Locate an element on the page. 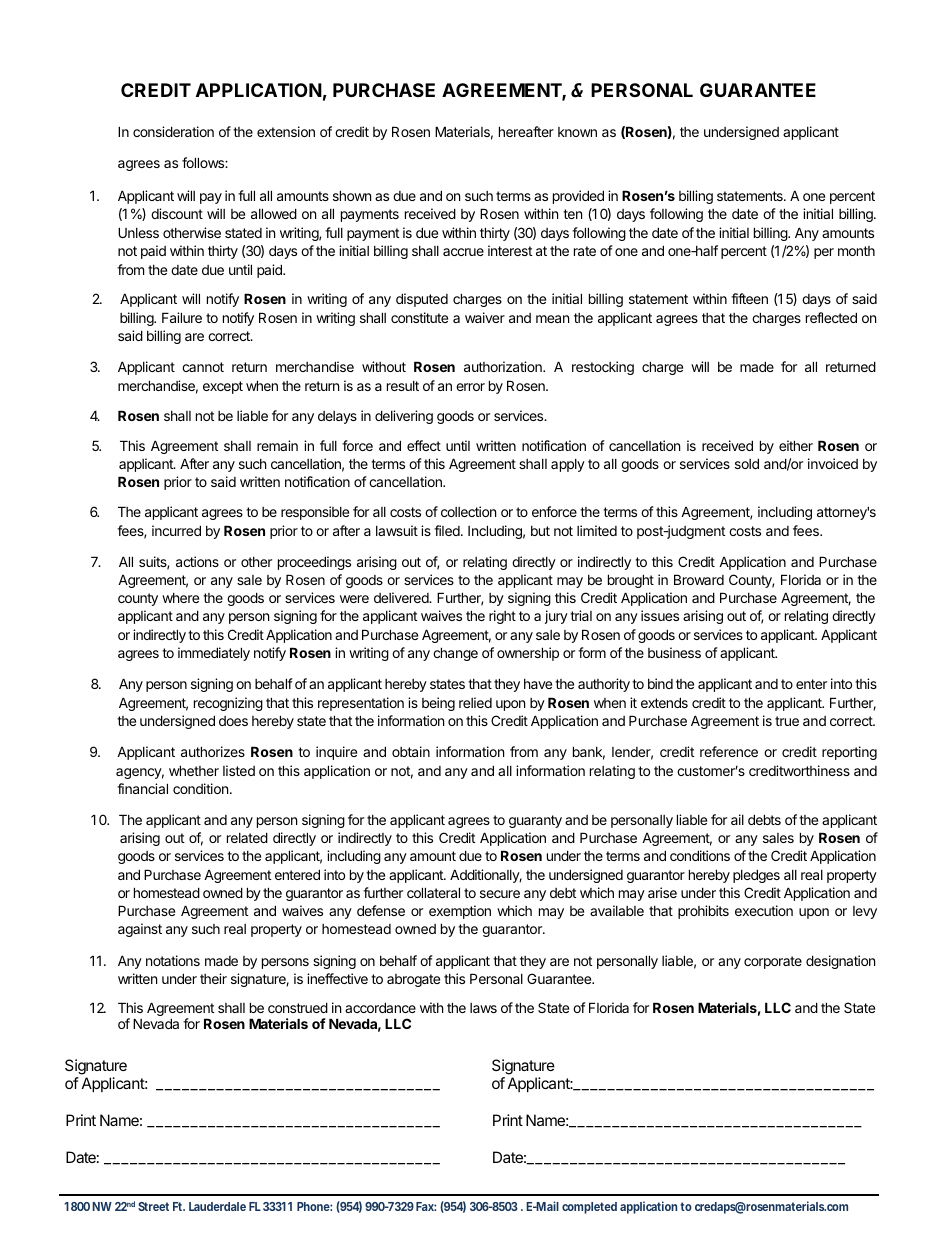 Image resolution: width=952 pixels, height=1233 pixels. known is located at coordinates (577, 132).
